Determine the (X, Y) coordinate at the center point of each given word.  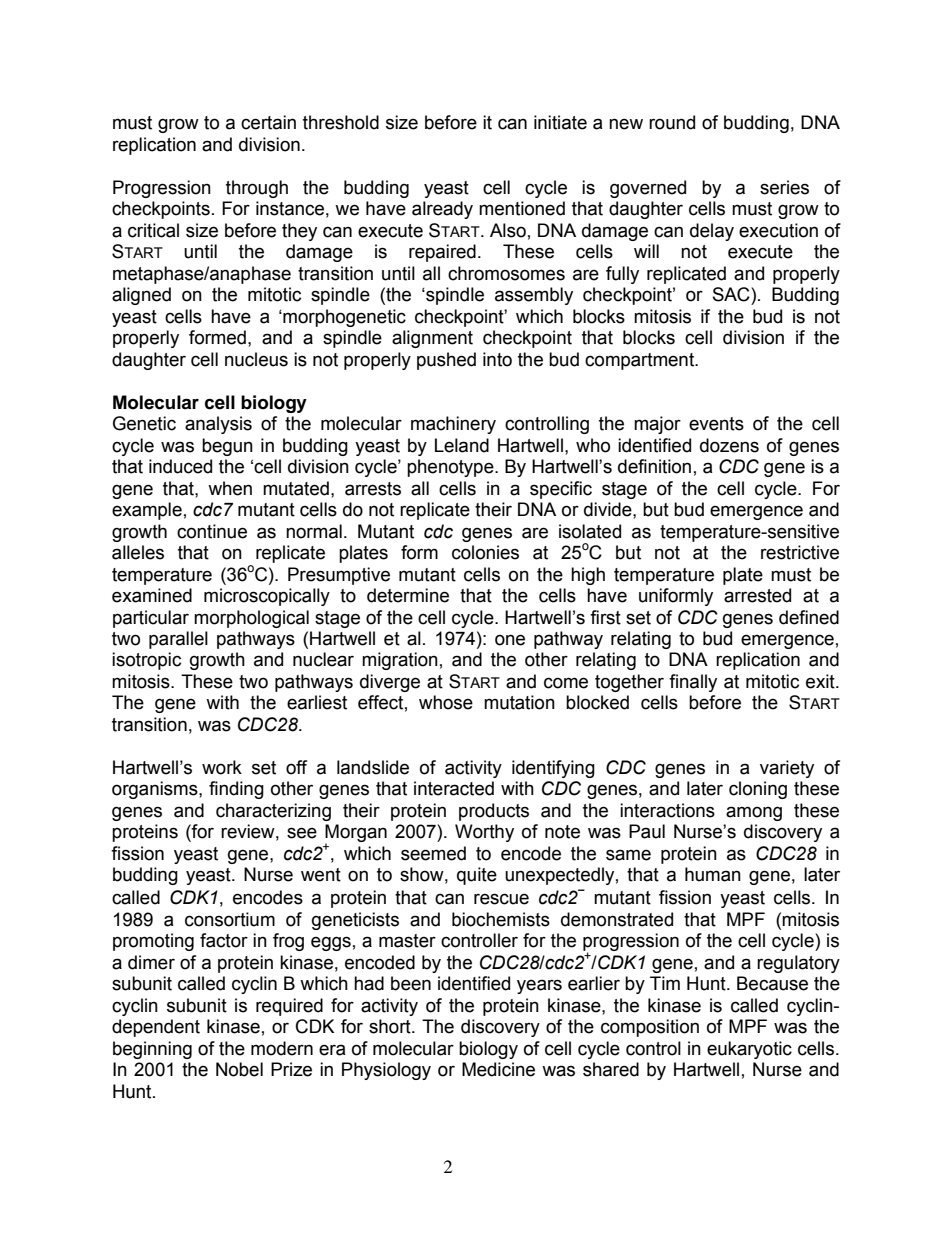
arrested (757, 595)
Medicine (498, 1069)
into (497, 359)
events (716, 424)
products (494, 812)
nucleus (256, 359)
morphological (251, 619)
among (754, 813)
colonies (485, 552)
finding (236, 790)
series (784, 187)
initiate (560, 122)
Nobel (239, 1069)
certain (268, 122)
